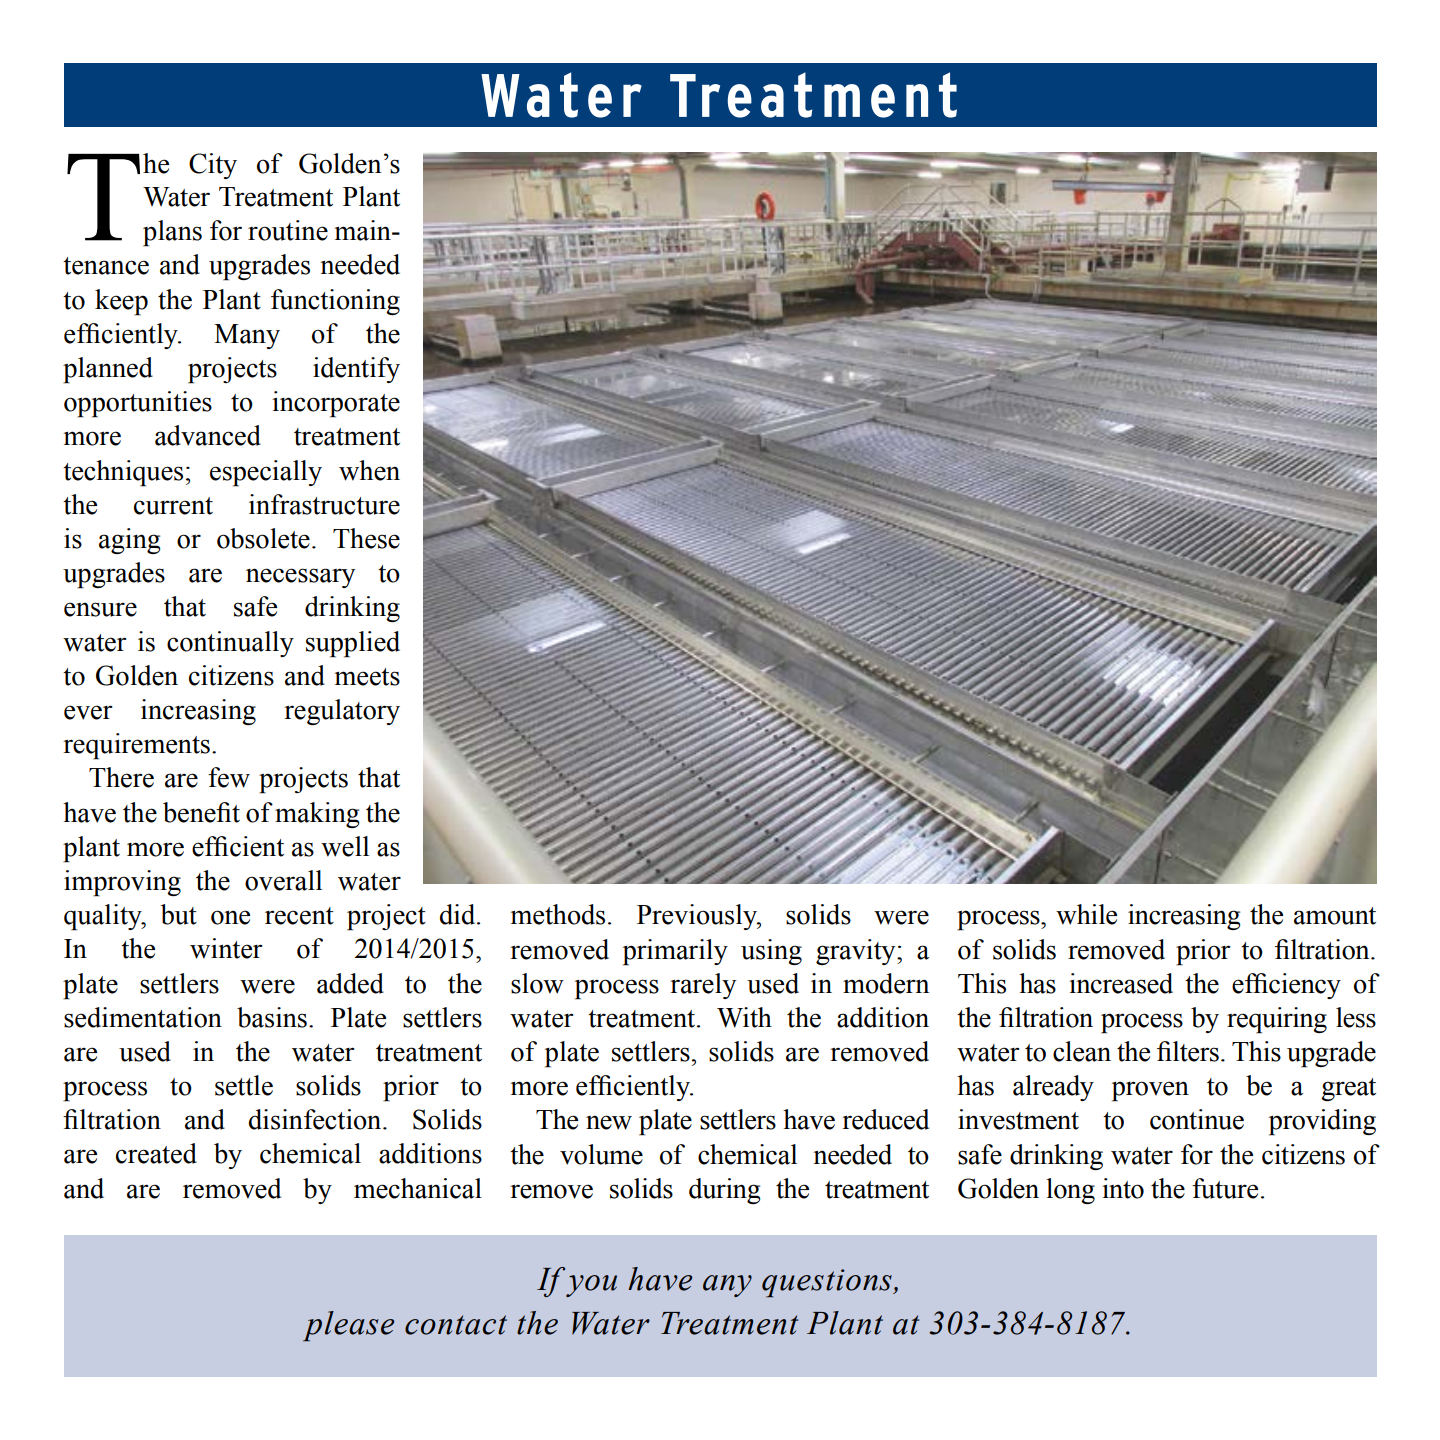 This page has height=1440, width=1440. I want to click on amount, so click(1335, 916).
